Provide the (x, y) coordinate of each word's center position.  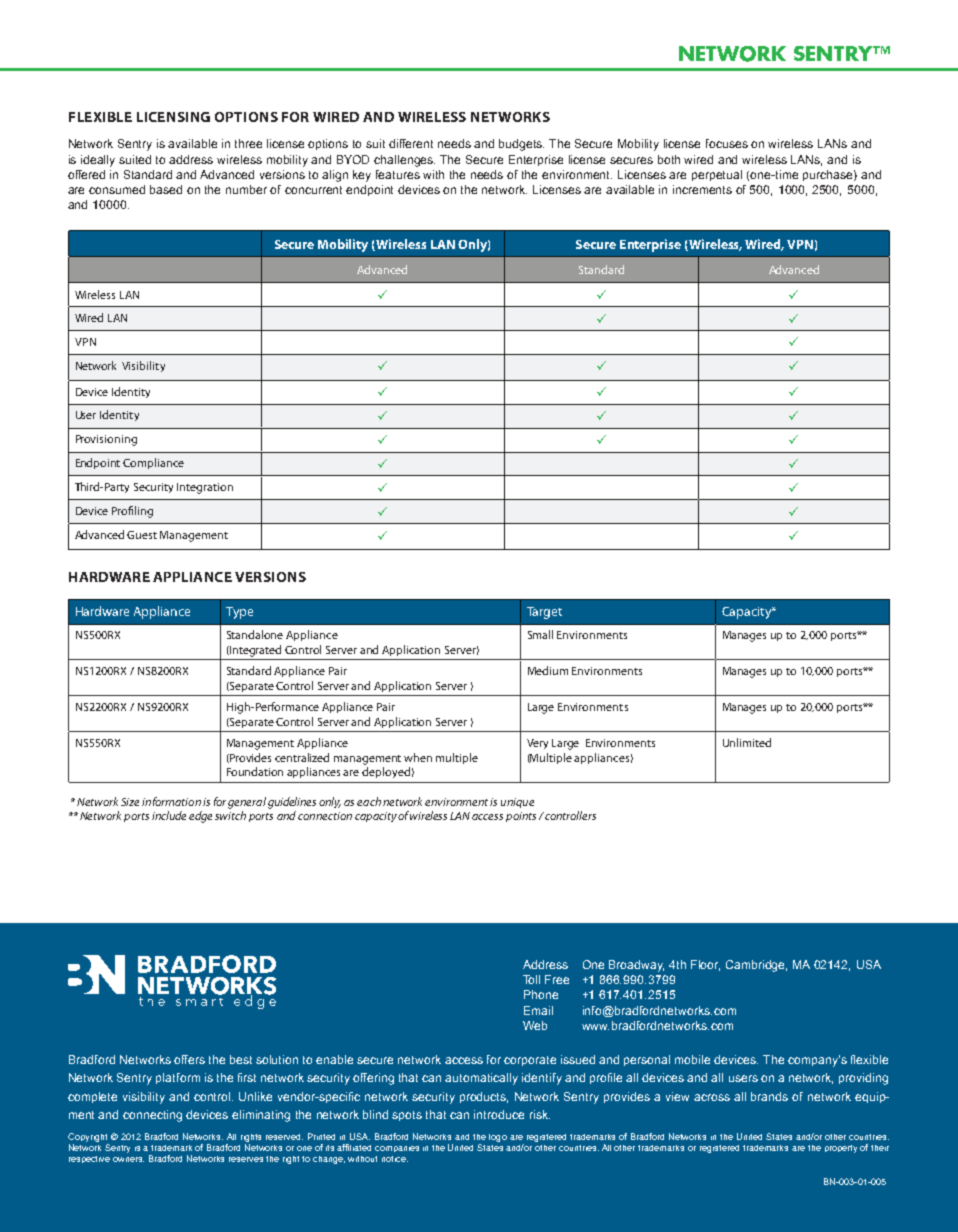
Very (537, 744)
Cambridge (756, 966)
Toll (531, 979)
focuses (727, 143)
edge (200, 817)
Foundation (255, 771)
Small (540, 634)
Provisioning (106, 440)
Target (544, 613)
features (398, 174)
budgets (521, 145)
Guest (142, 535)
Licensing (173, 117)
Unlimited (747, 742)
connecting (152, 1116)
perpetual (717, 175)
